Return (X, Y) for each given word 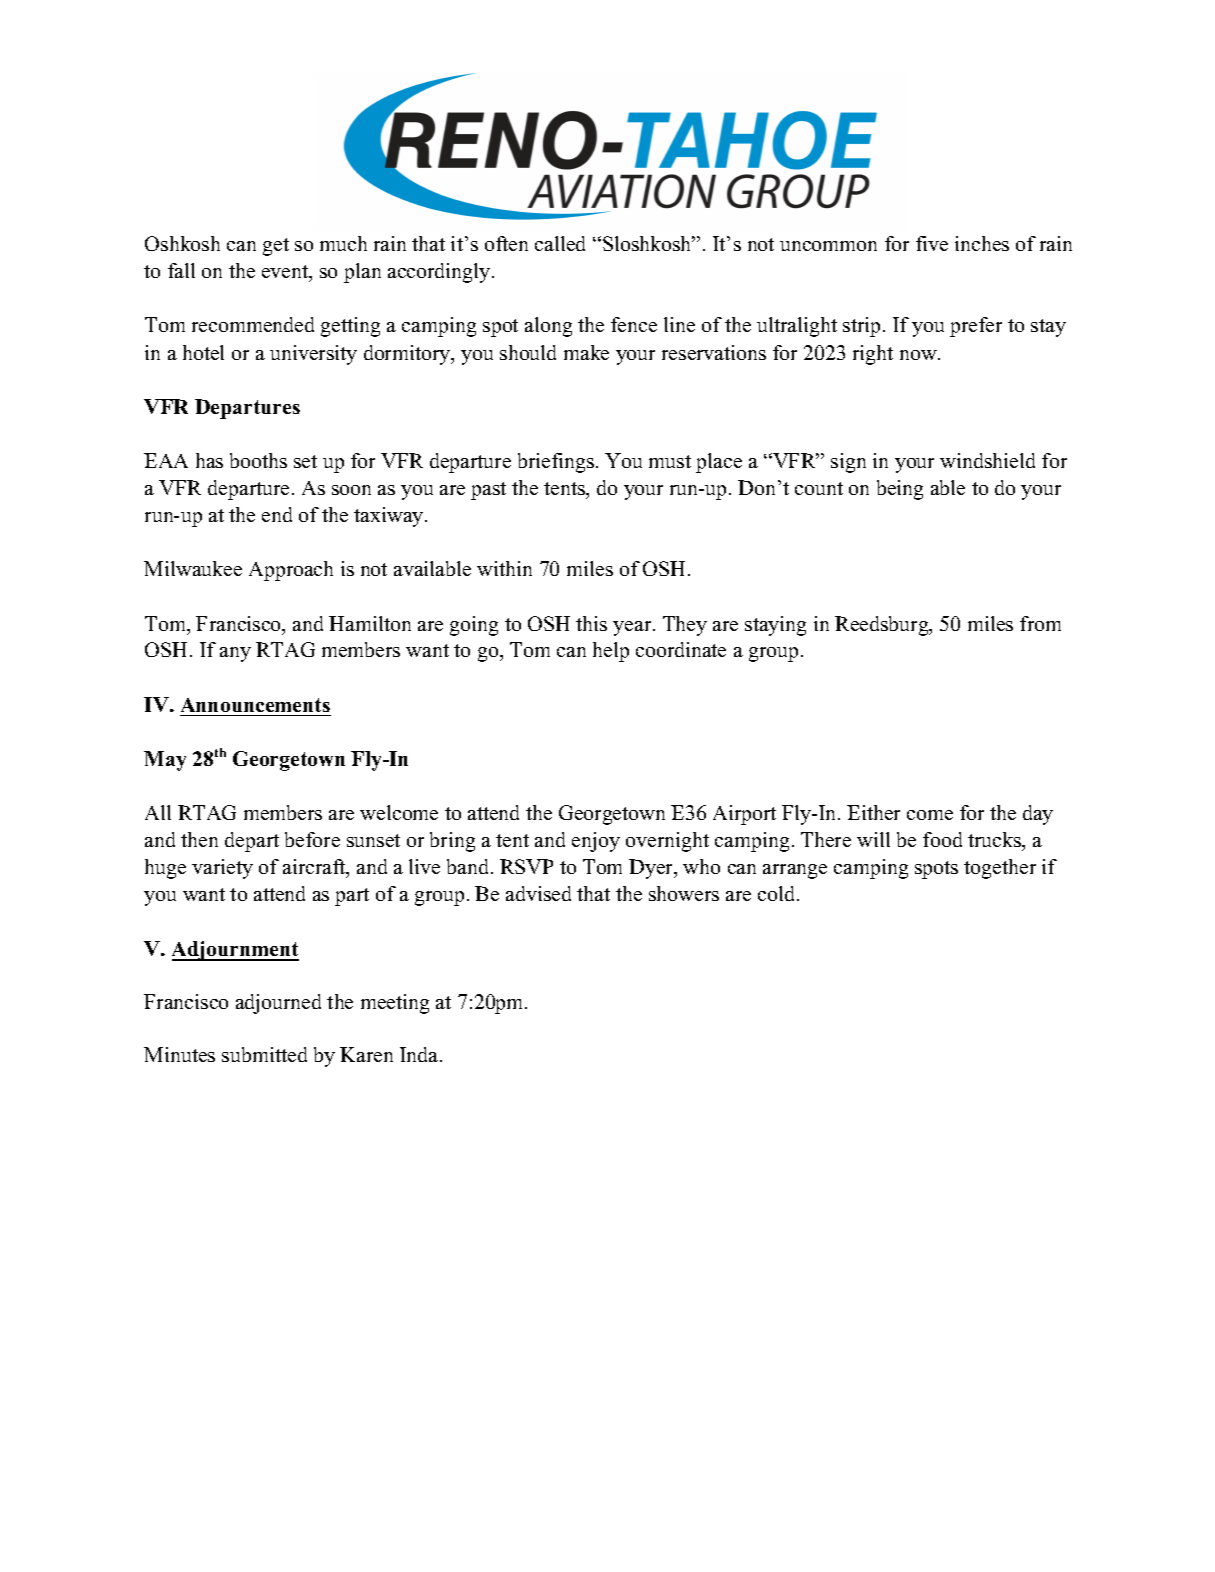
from (1040, 623)
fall (181, 270)
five (932, 243)
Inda (420, 1054)
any (235, 654)
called (560, 243)
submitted (264, 1054)
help (611, 652)
